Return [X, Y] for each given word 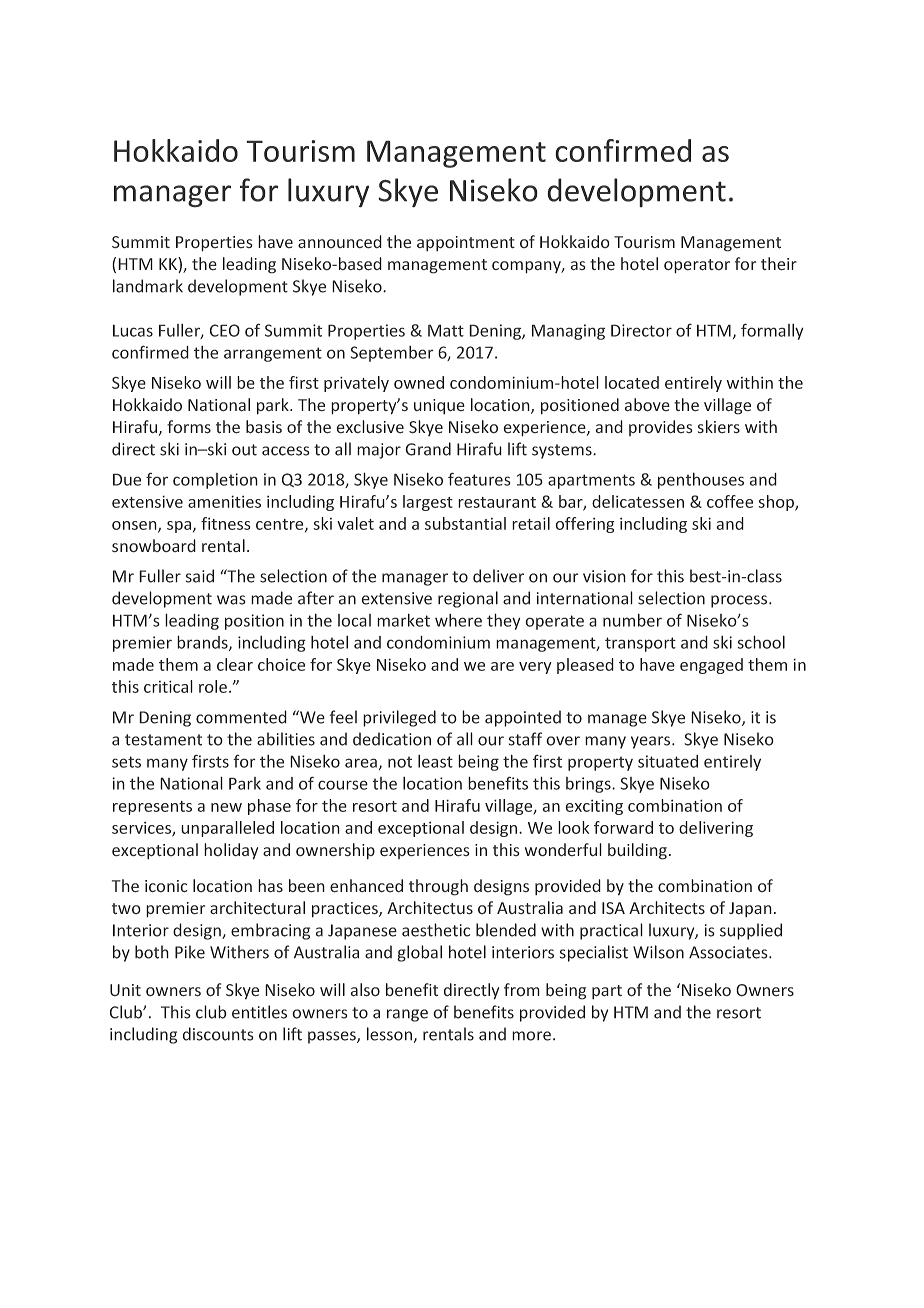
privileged [399, 718]
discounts [218, 1034]
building [637, 851]
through [438, 887]
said [200, 576]
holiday [231, 851]
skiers [719, 427]
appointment [466, 243]
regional [468, 599]
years [652, 742]
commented [241, 717]
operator [697, 266]
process [740, 601]
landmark [148, 286]
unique [439, 407]
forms [189, 427]
